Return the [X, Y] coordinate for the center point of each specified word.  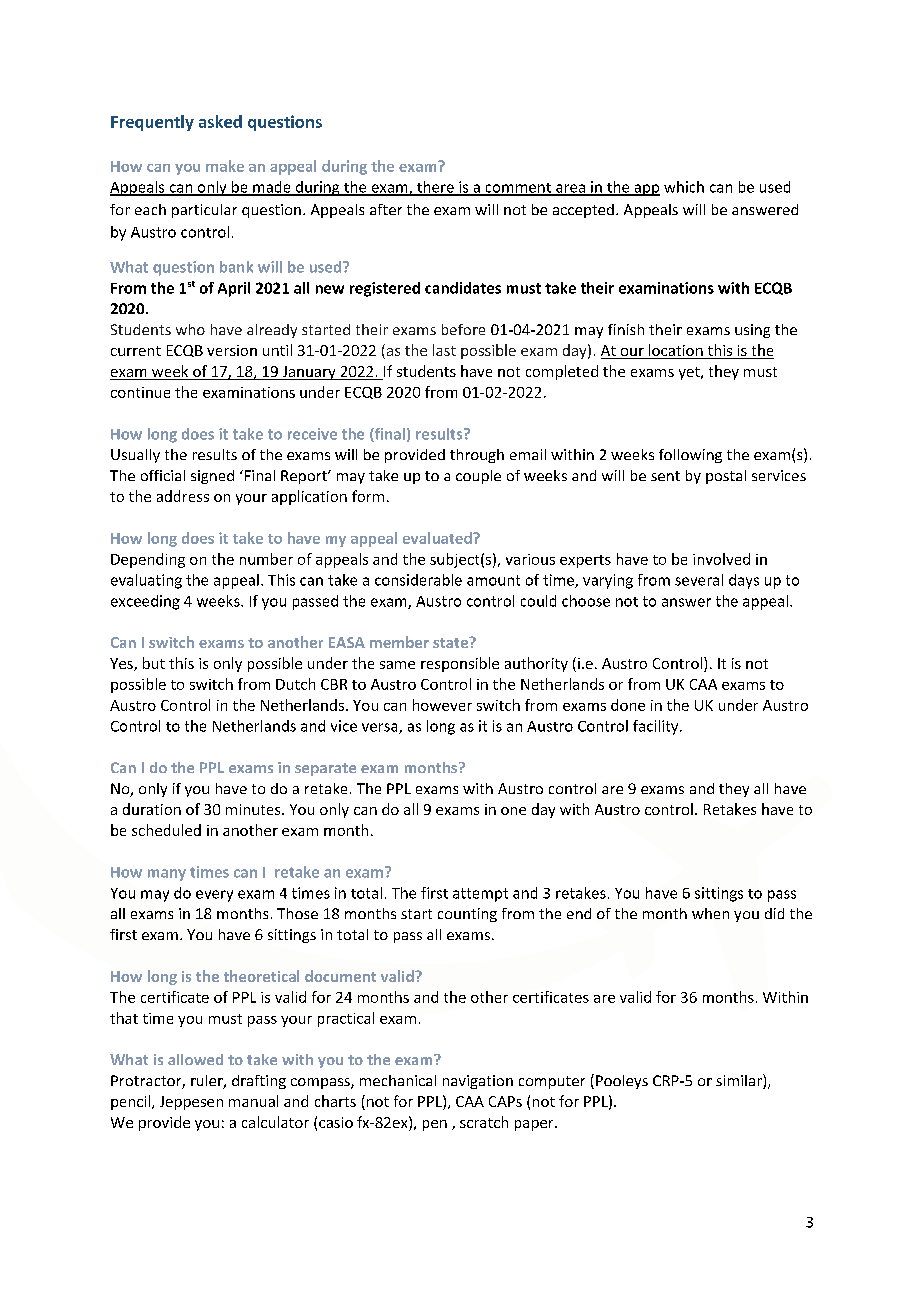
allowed [195, 1059]
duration [152, 809]
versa [381, 728]
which [684, 187]
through [477, 456]
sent [665, 476]
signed [212, 477]
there [435, 188]
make [225, 166]
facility [657, 727]
